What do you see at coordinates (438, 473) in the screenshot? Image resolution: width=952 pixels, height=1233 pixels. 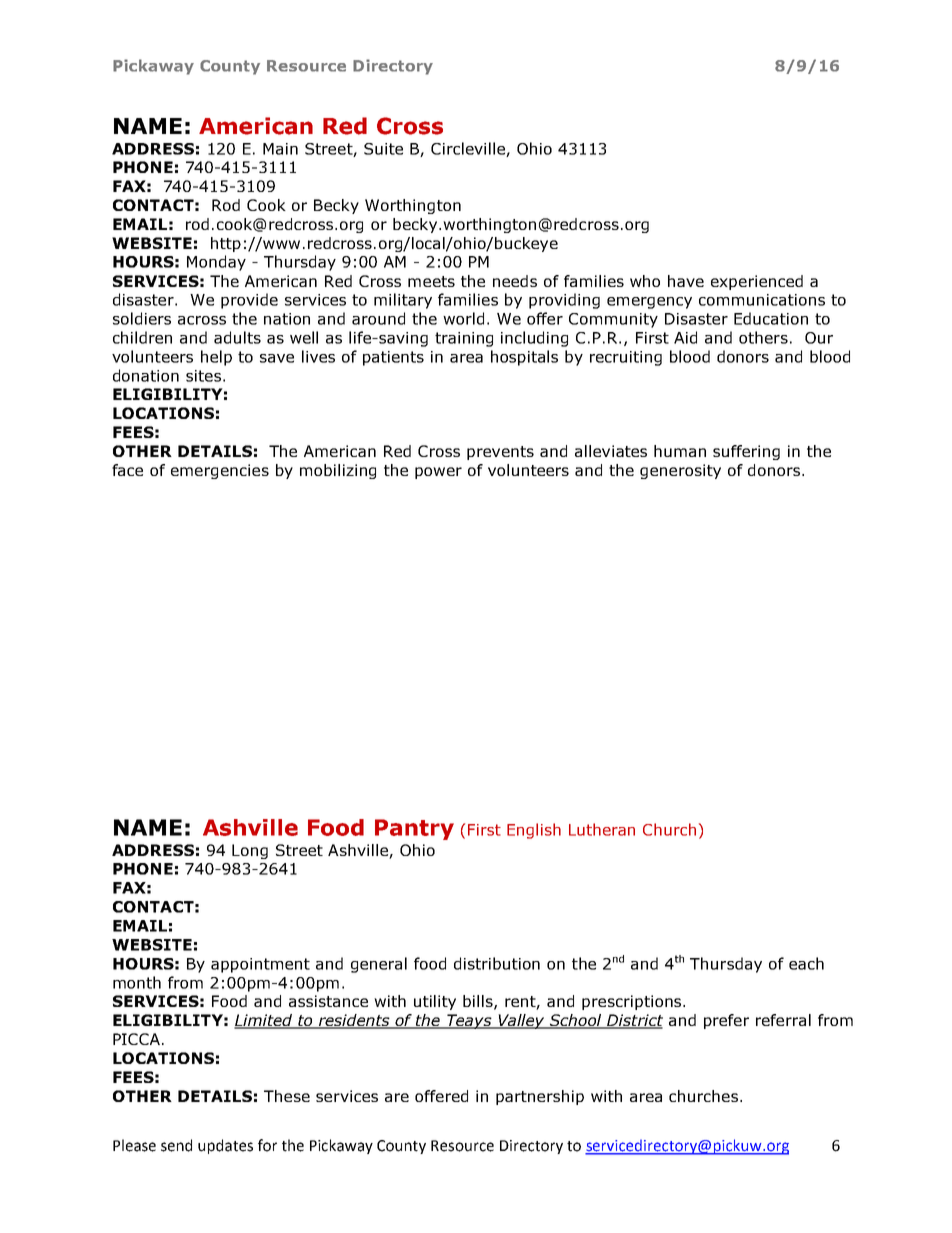 I see `power` at bounding box center [438, 473].
